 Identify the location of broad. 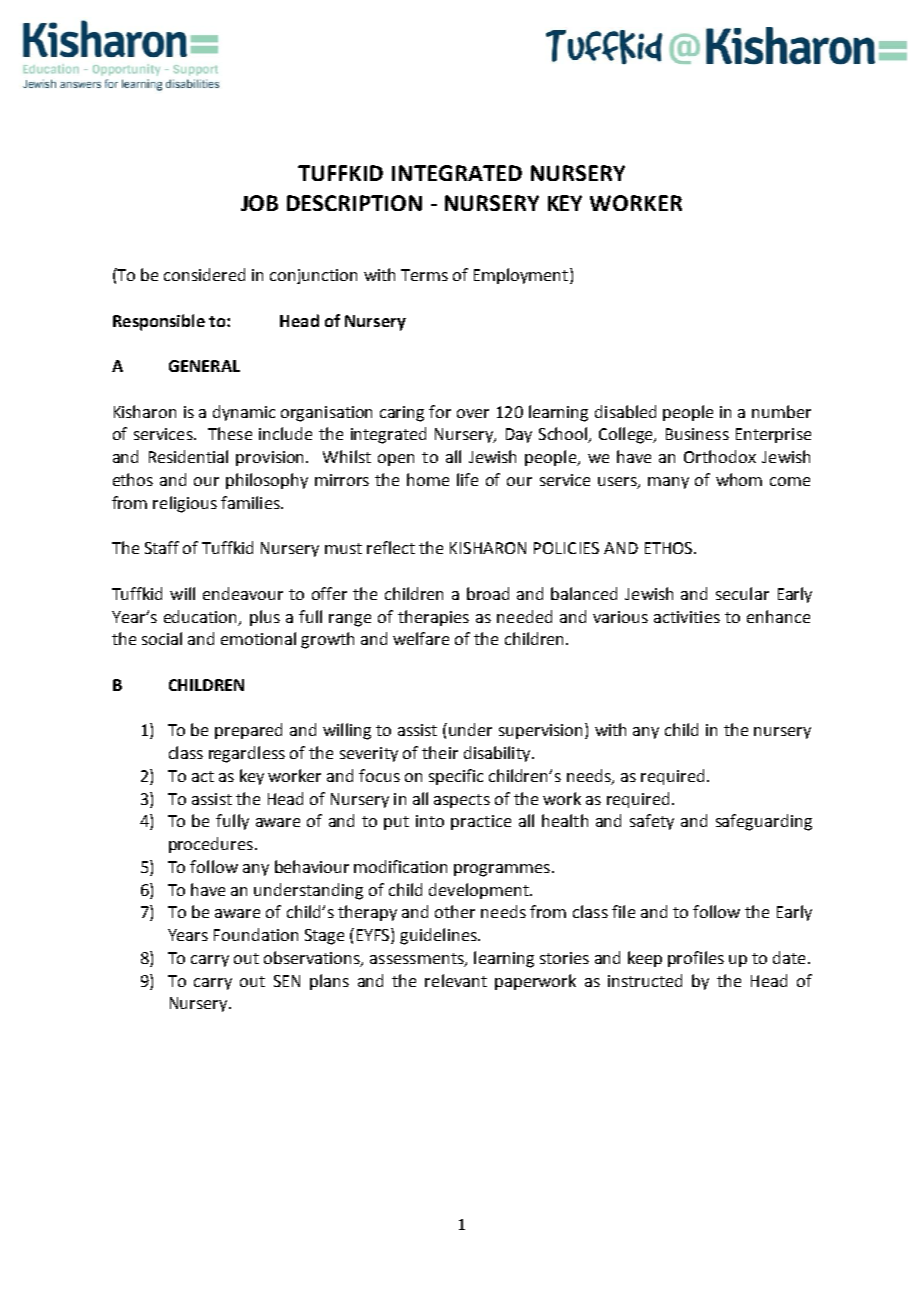
(488, 593).
